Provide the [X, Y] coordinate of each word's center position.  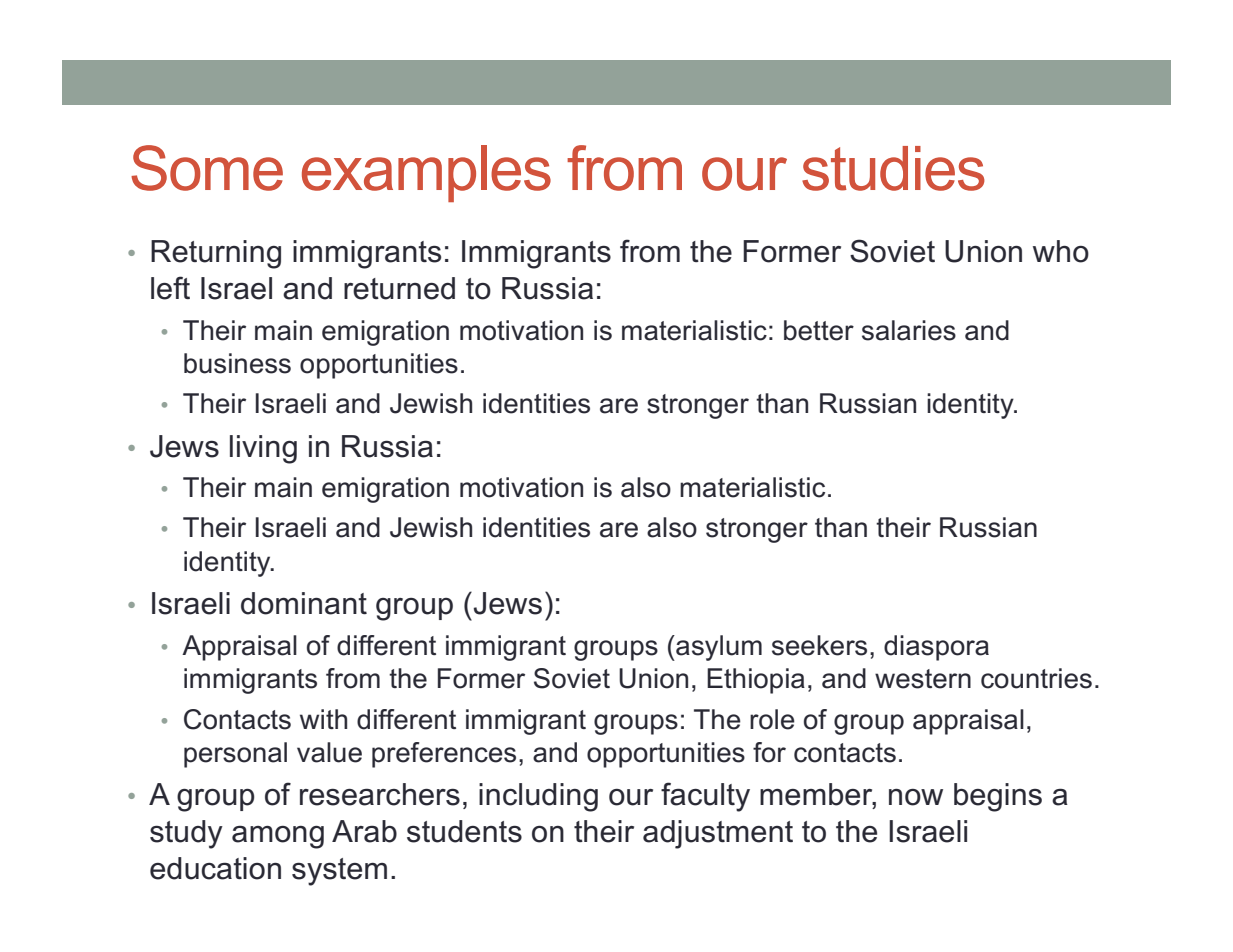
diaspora [936, 648]
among [278, 837]
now [916, 797]
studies [893, 168]
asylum [718, 648]
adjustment [718, 834]
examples [426, 173]
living [263, 449]
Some [207, 168]
